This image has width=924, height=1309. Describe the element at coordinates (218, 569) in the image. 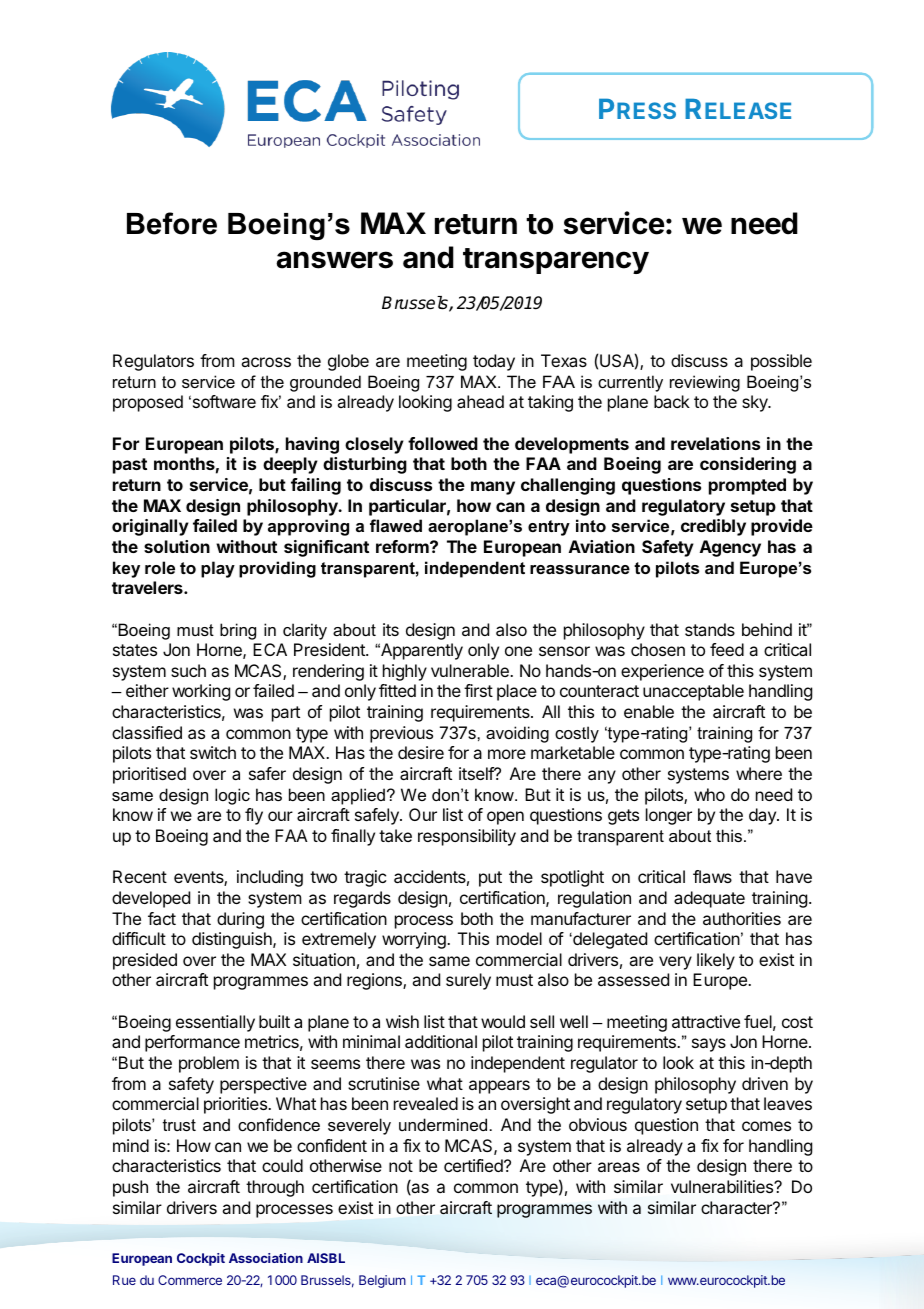

I see `play` at that location.
